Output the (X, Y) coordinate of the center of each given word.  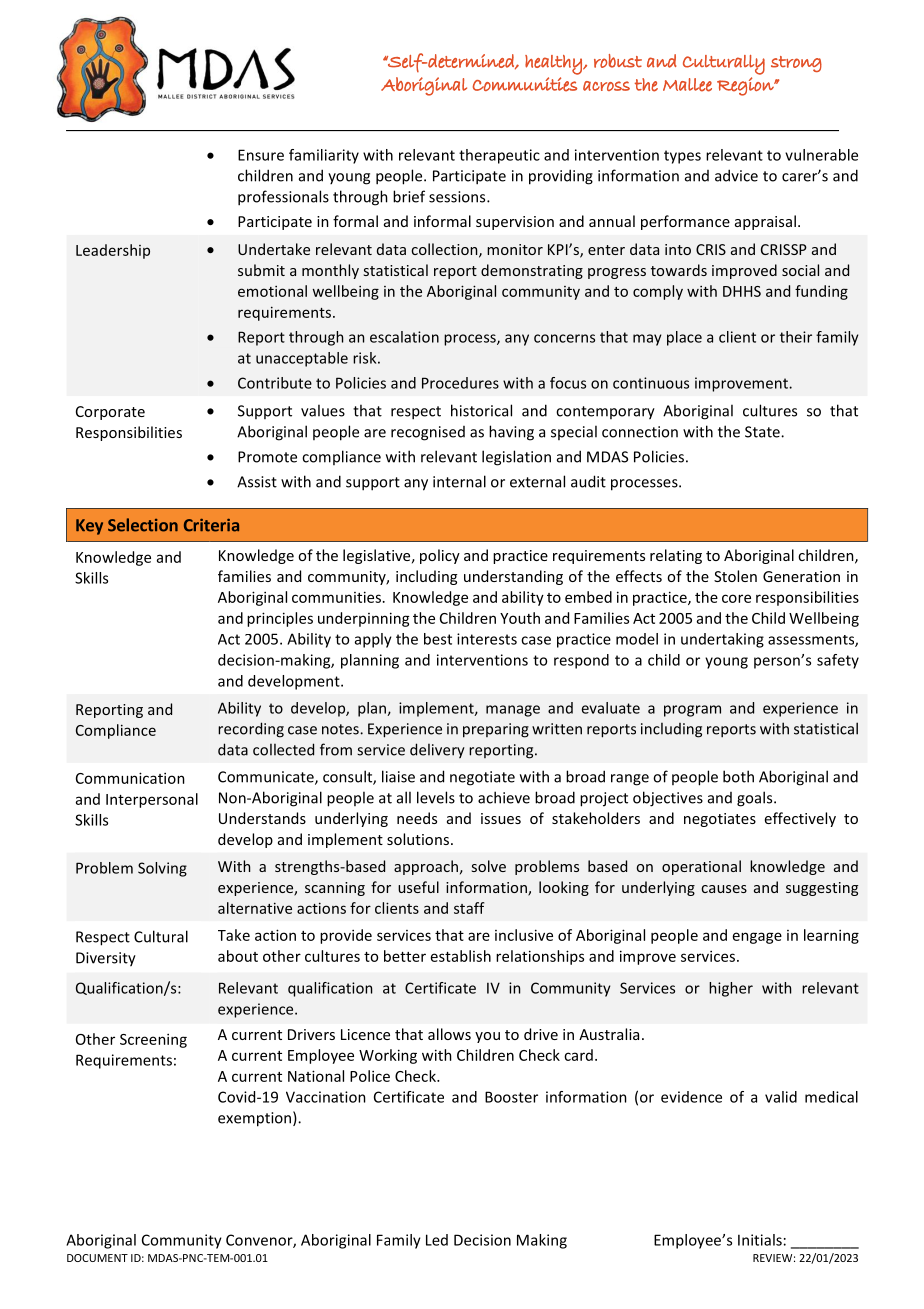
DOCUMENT (97, 1258)
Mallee (687, 85)
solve (489, 866)
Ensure (261, 155)
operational (701, 867)
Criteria (211, 525)
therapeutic (499, 156)
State (763, 432)
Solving (162, 869)
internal (459, 481)
